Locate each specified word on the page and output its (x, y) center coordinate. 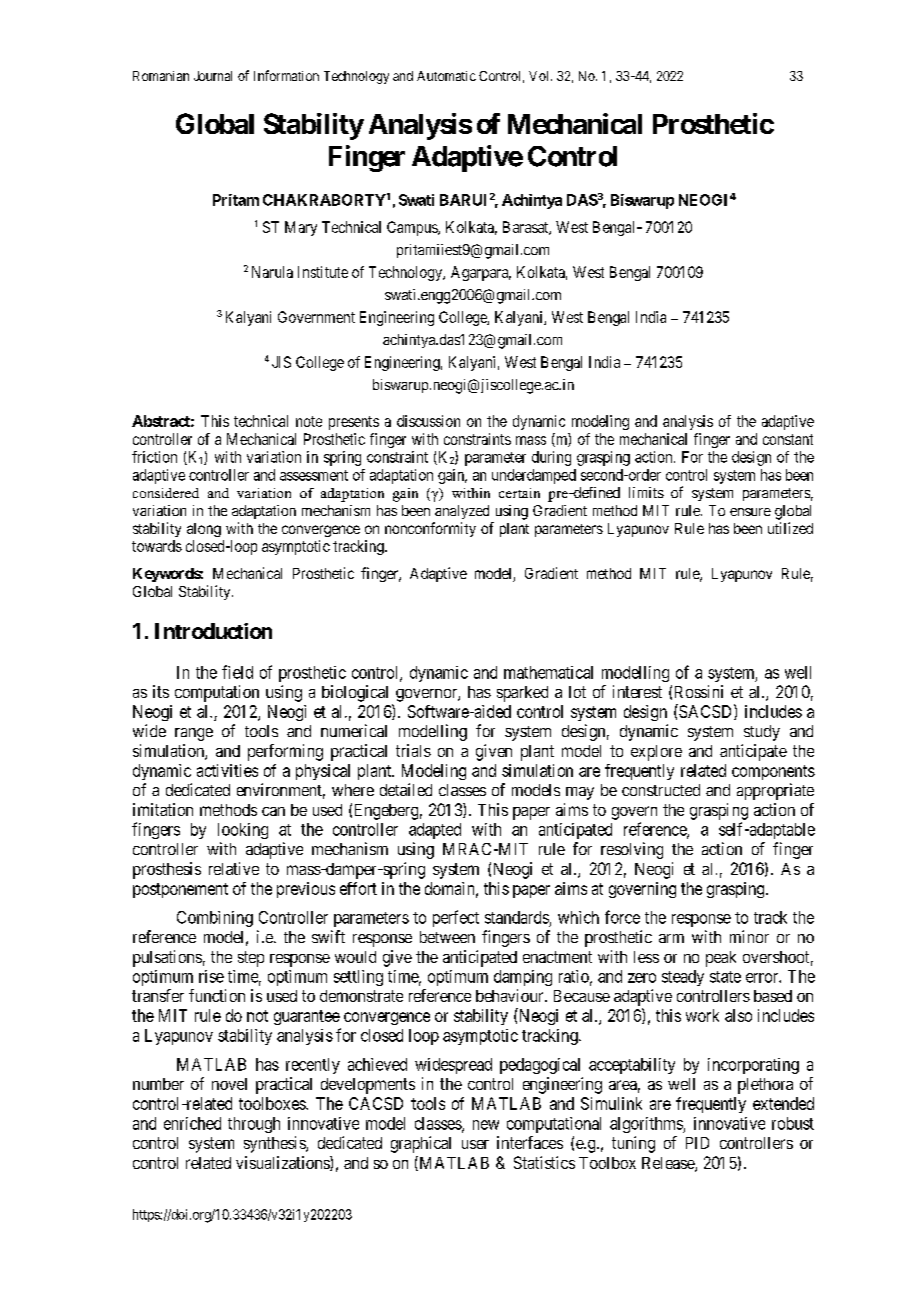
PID (697, 1143)
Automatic (446, 76)
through (254, 1125)
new (486, 1125)
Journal (213, 76)
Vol (540, 76)
